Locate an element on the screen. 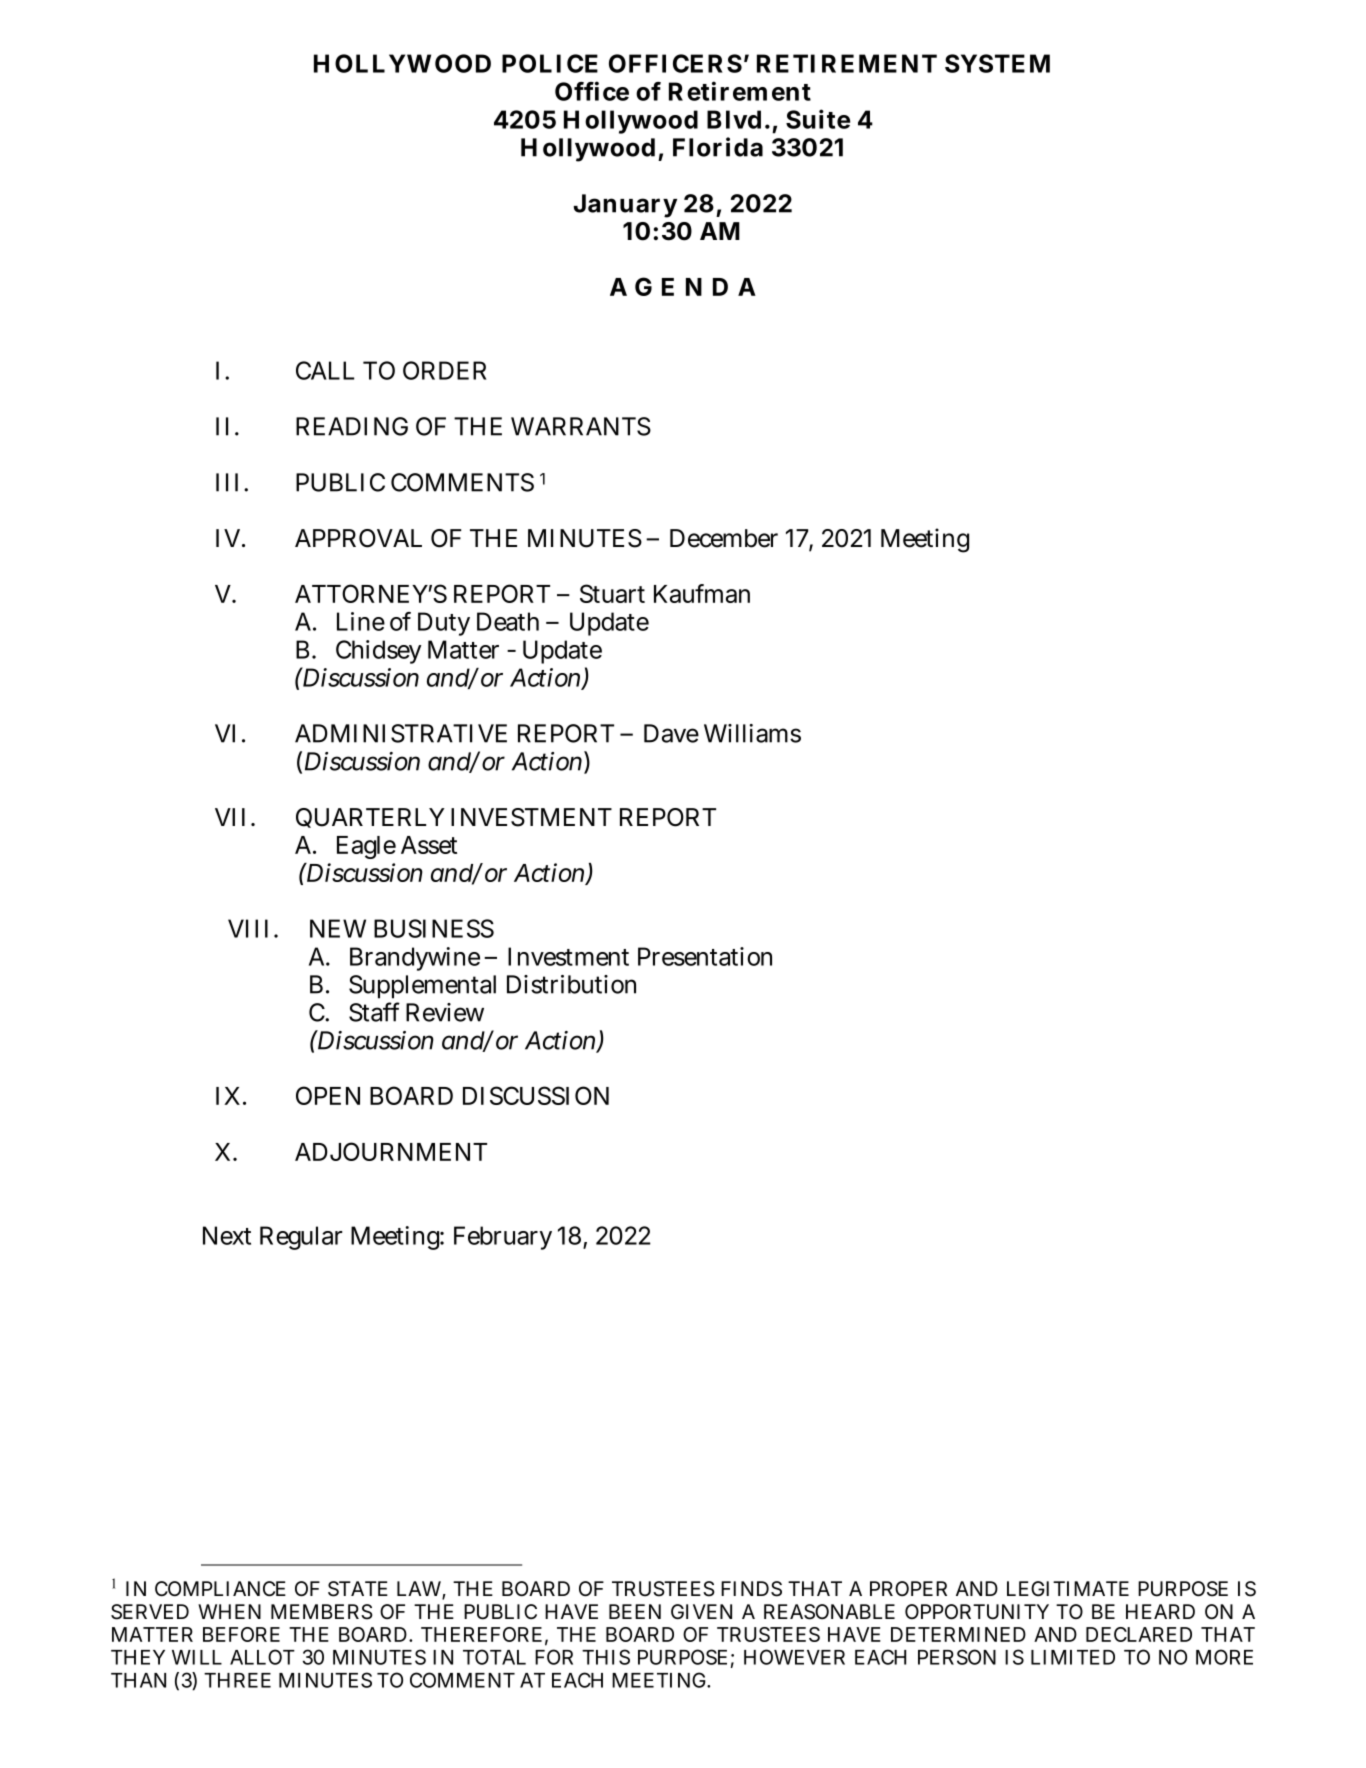 This screenshot has width=1366, height=1768. LIMITED is located at coordinates (1073, 1657).
